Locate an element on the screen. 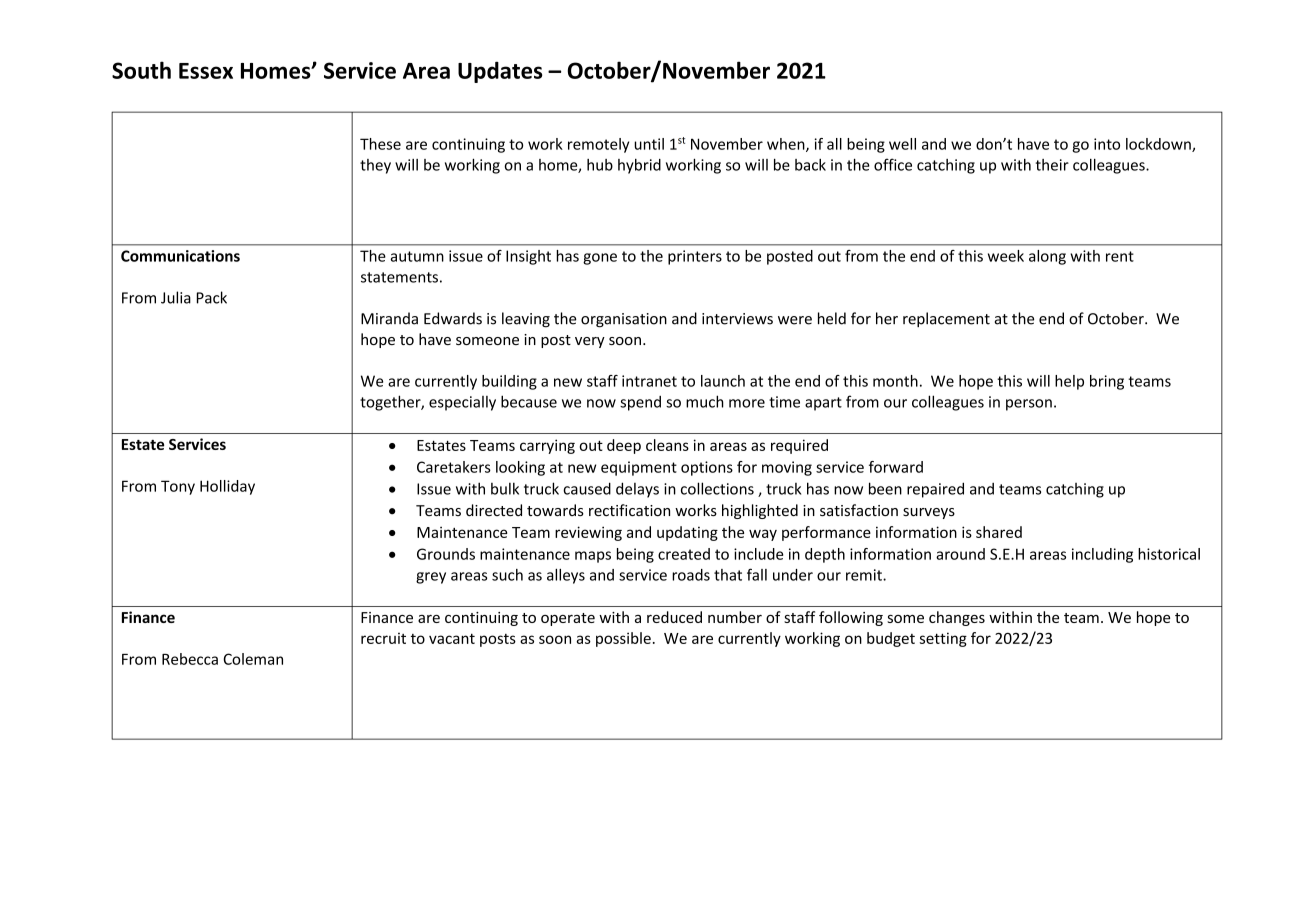  shared is located at coordinates (999, 532).
